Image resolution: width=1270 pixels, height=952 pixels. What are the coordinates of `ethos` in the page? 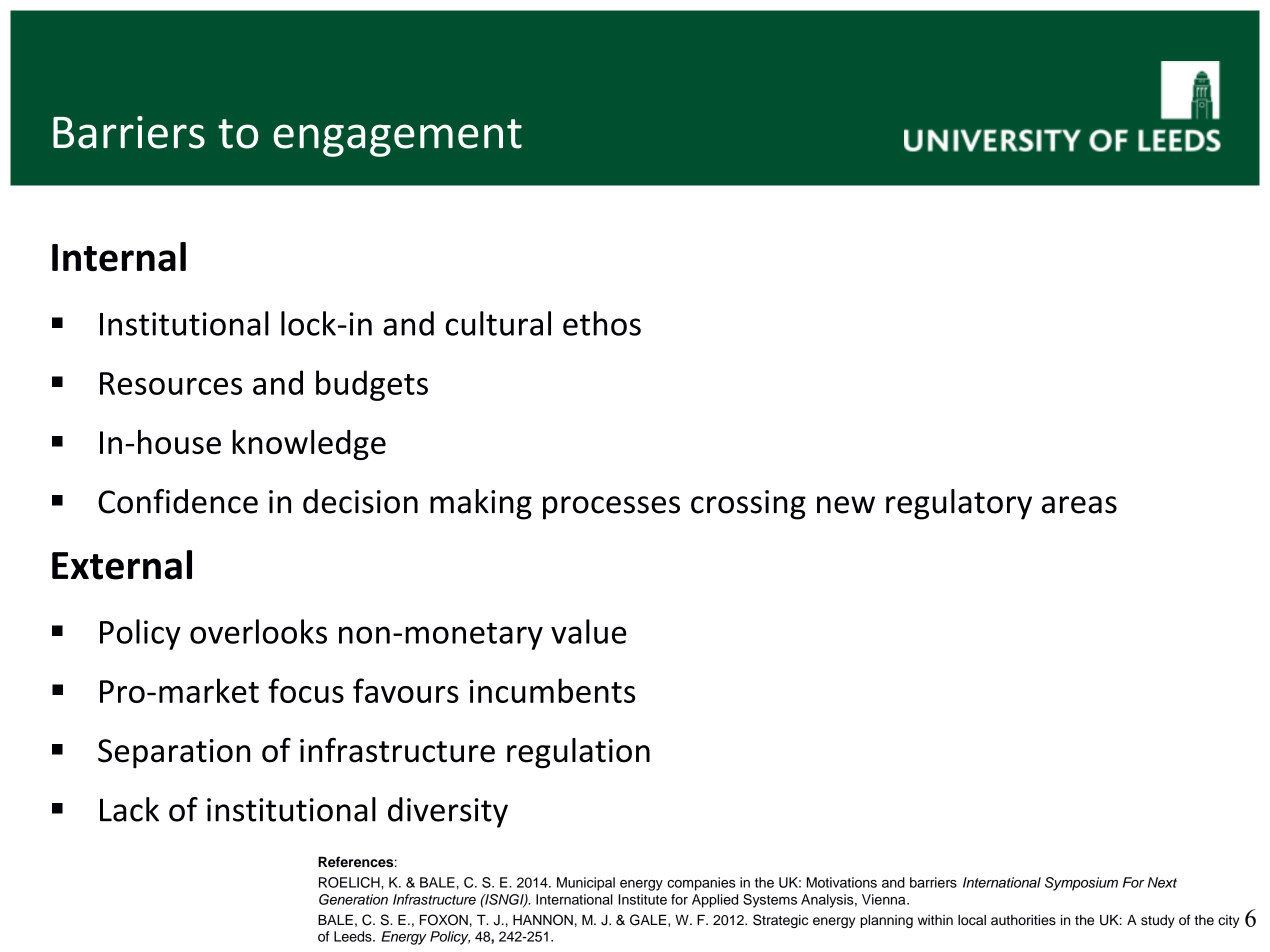 It's located at (602, 323).
